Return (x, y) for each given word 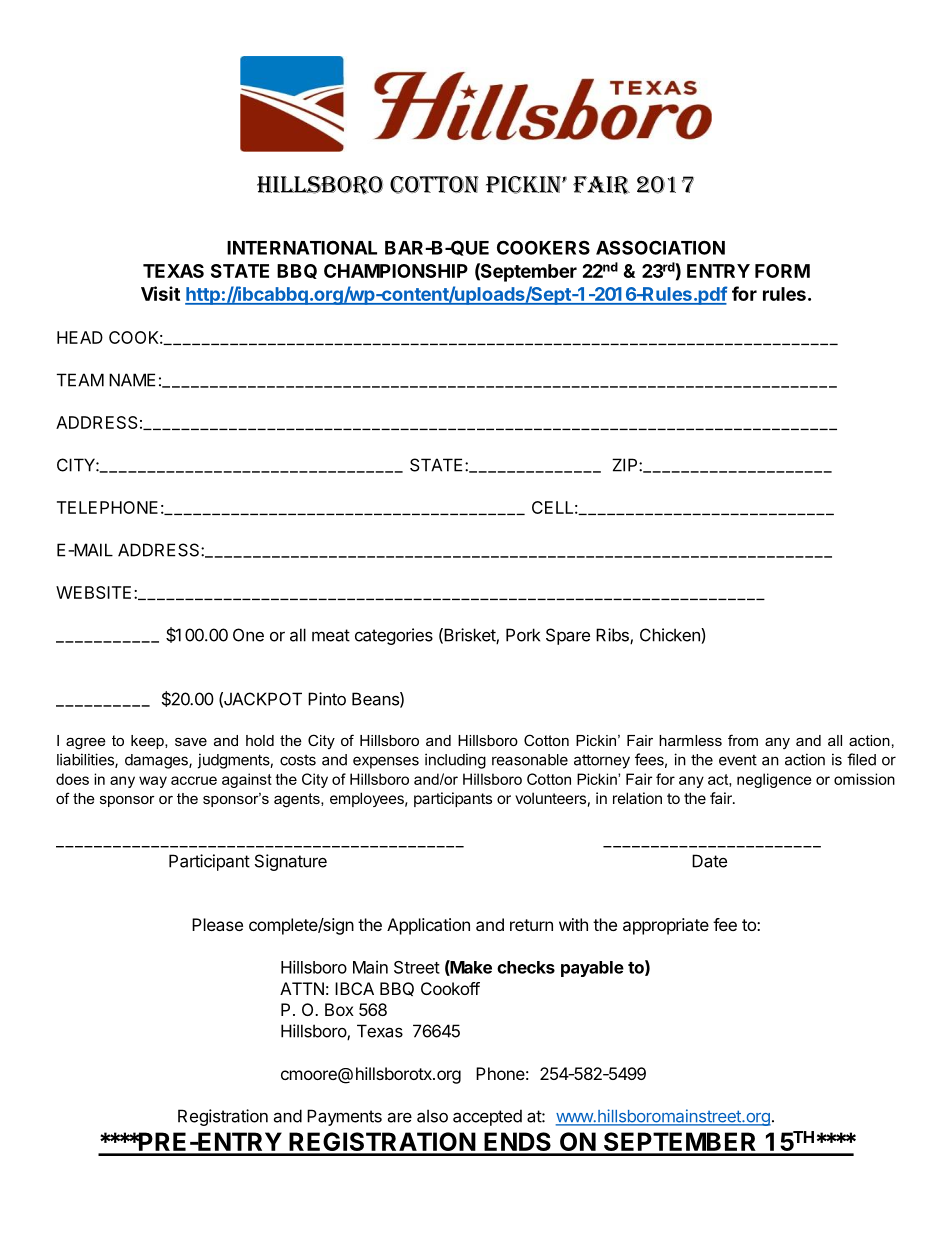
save (191, 741)
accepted (487, 1117)
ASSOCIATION (660, 247)
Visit (160, 293)
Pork (523, 635)
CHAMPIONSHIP (396, 271)
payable (592, 969)
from (743, 740)
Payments (344, 1117)
